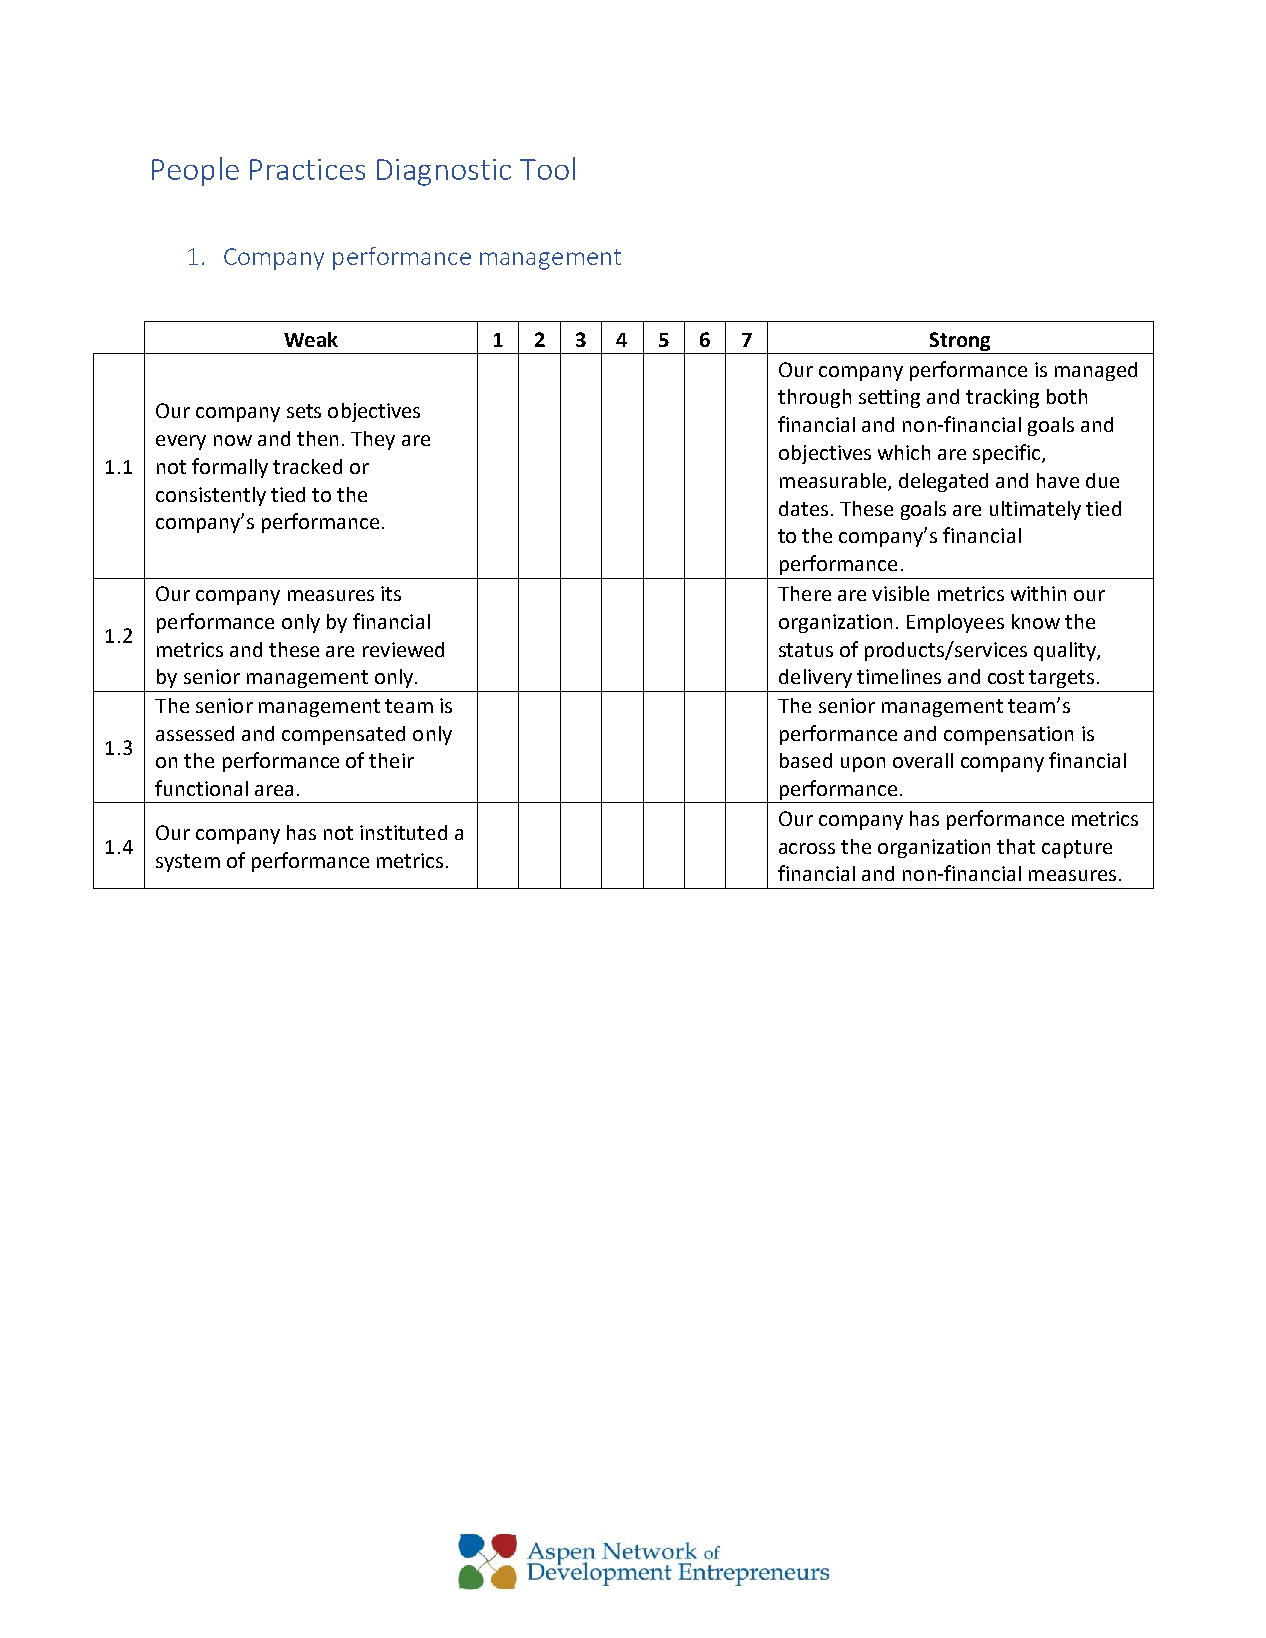 Image resolution: width=1266 pixels, height=1638 pixels. What do you see at coordinates (403, 832) in the document?
I see `instituted` at bounding box center [403, 832].
